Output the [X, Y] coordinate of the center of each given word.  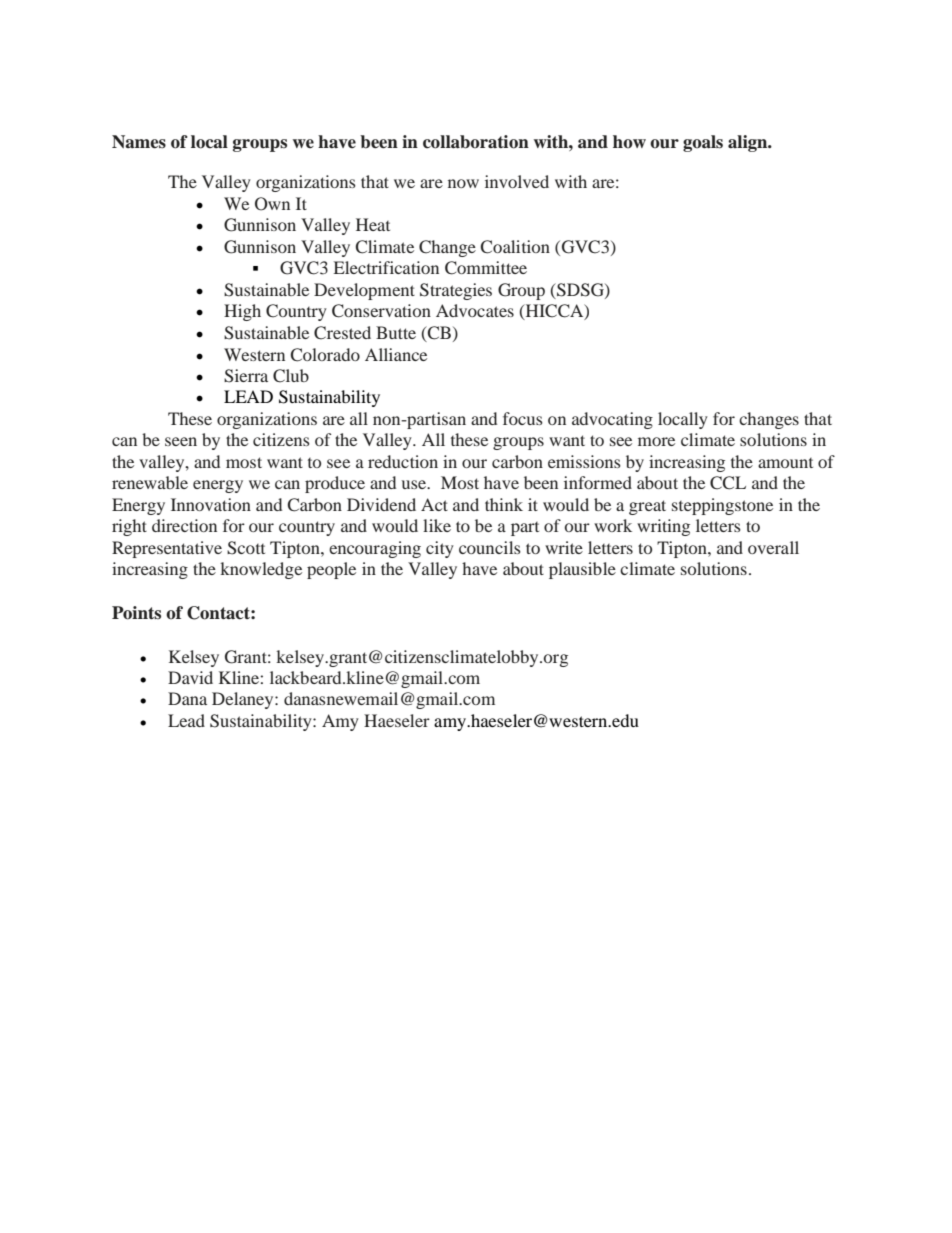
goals [703, 143]
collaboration [476, 142]
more [656, 441]
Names [139, 142]
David [190, 677]
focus [523, 418]
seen [181, 441]
